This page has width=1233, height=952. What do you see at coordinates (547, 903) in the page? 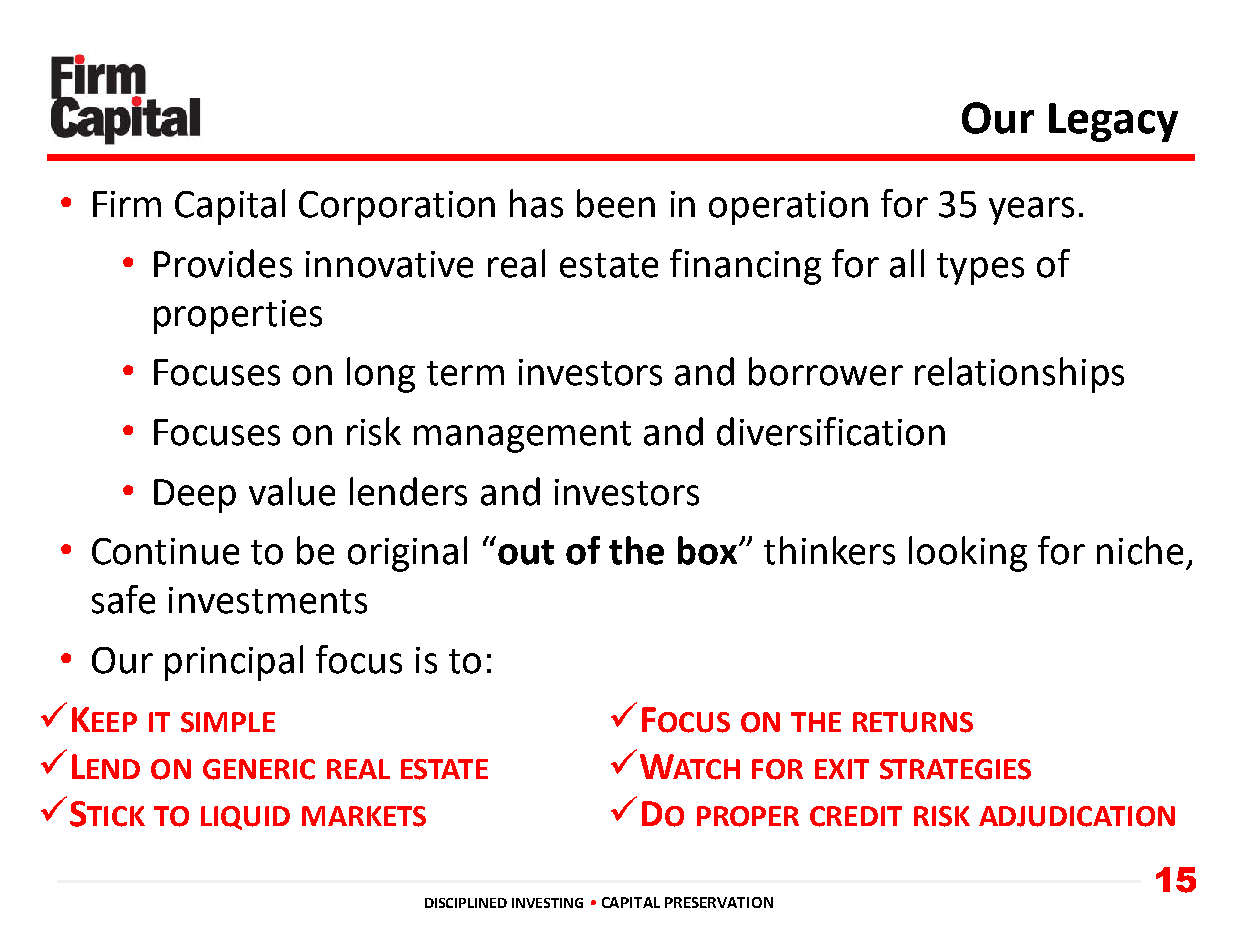
I see `INVESTING` at bounding box center [547, 903].
